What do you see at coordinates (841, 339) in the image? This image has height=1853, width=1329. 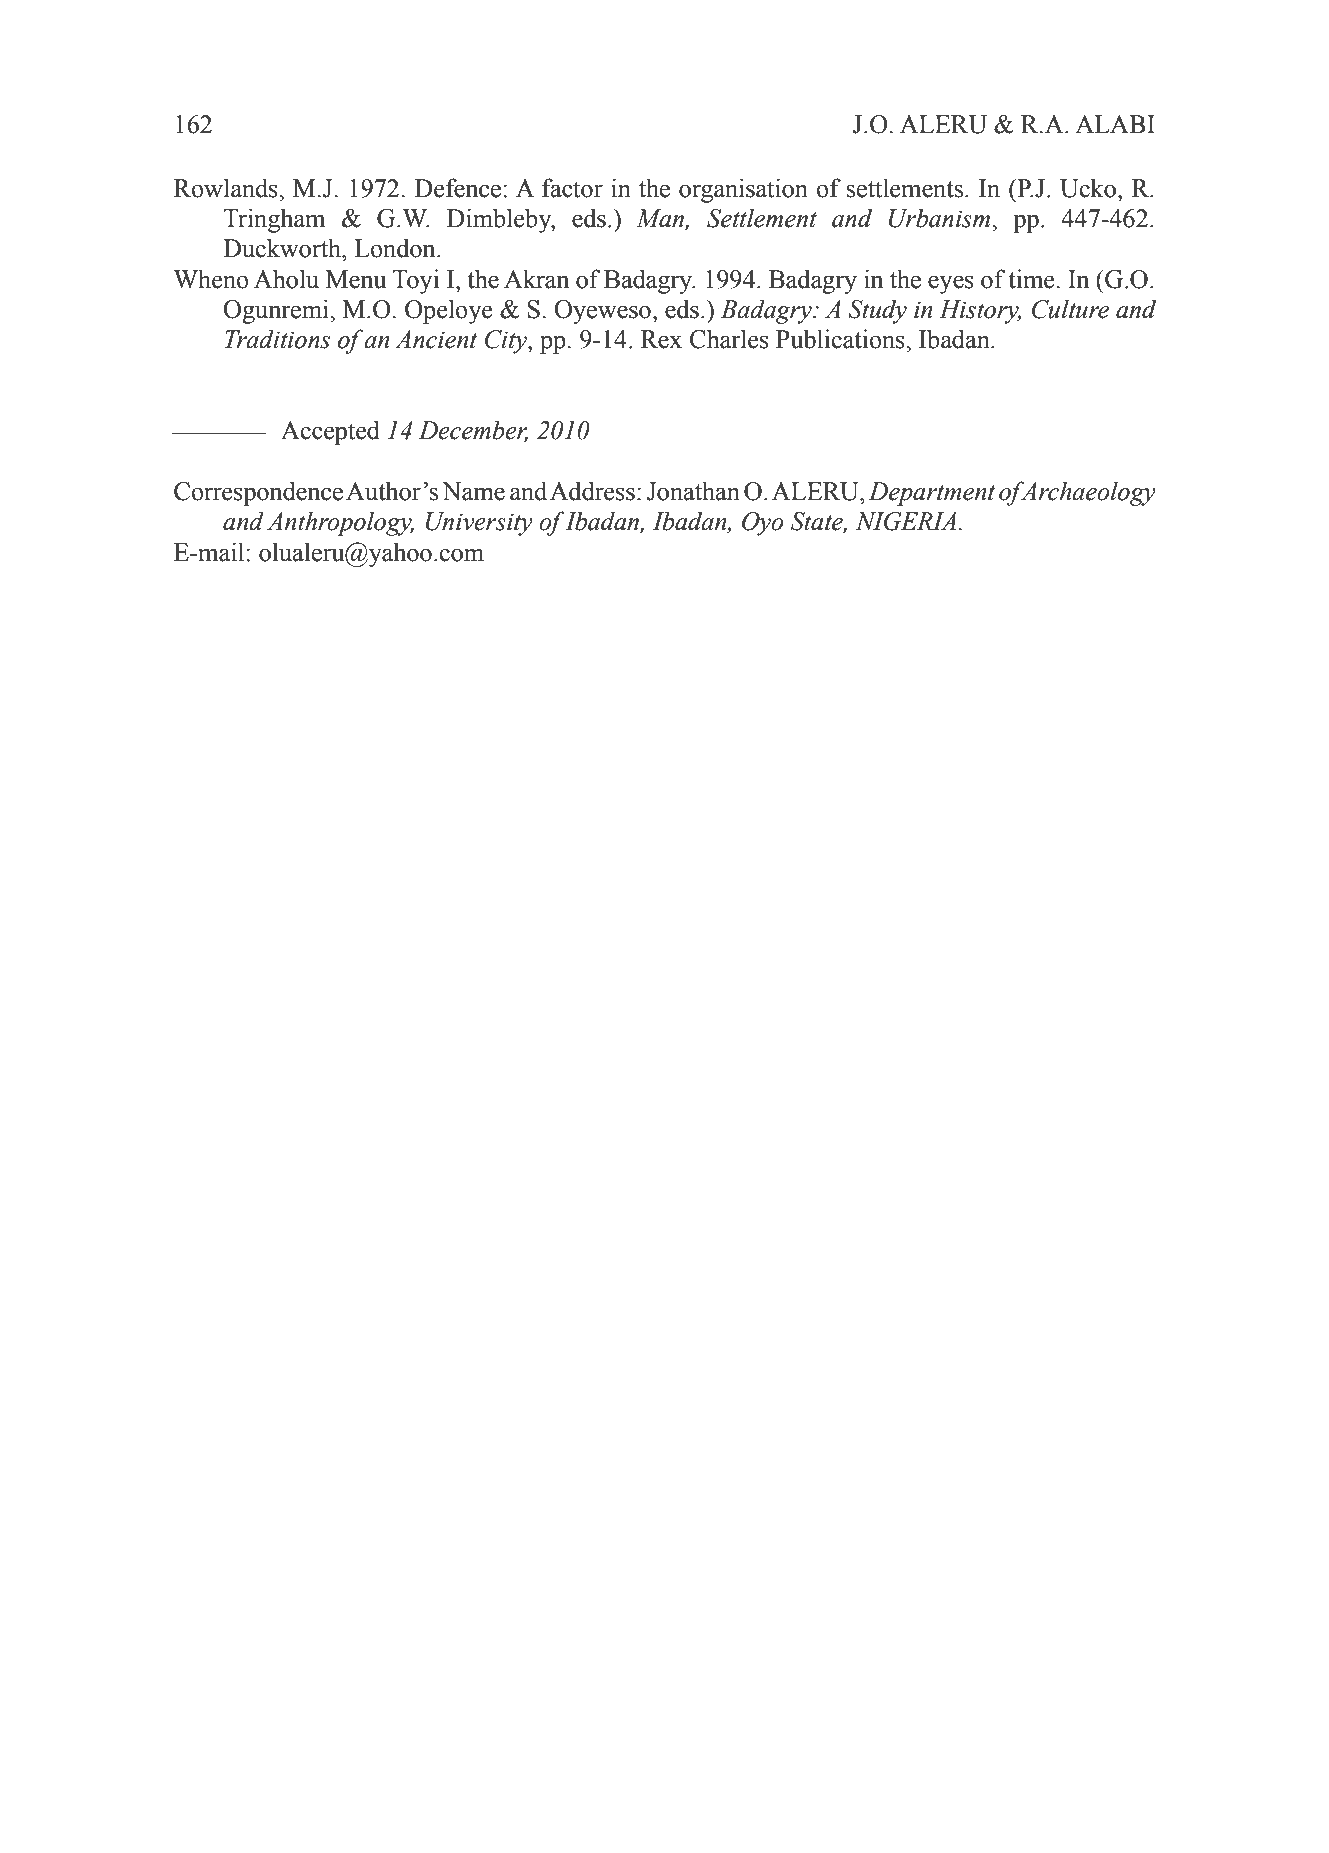 I see `Publications` at bounding box center [841, 339].
